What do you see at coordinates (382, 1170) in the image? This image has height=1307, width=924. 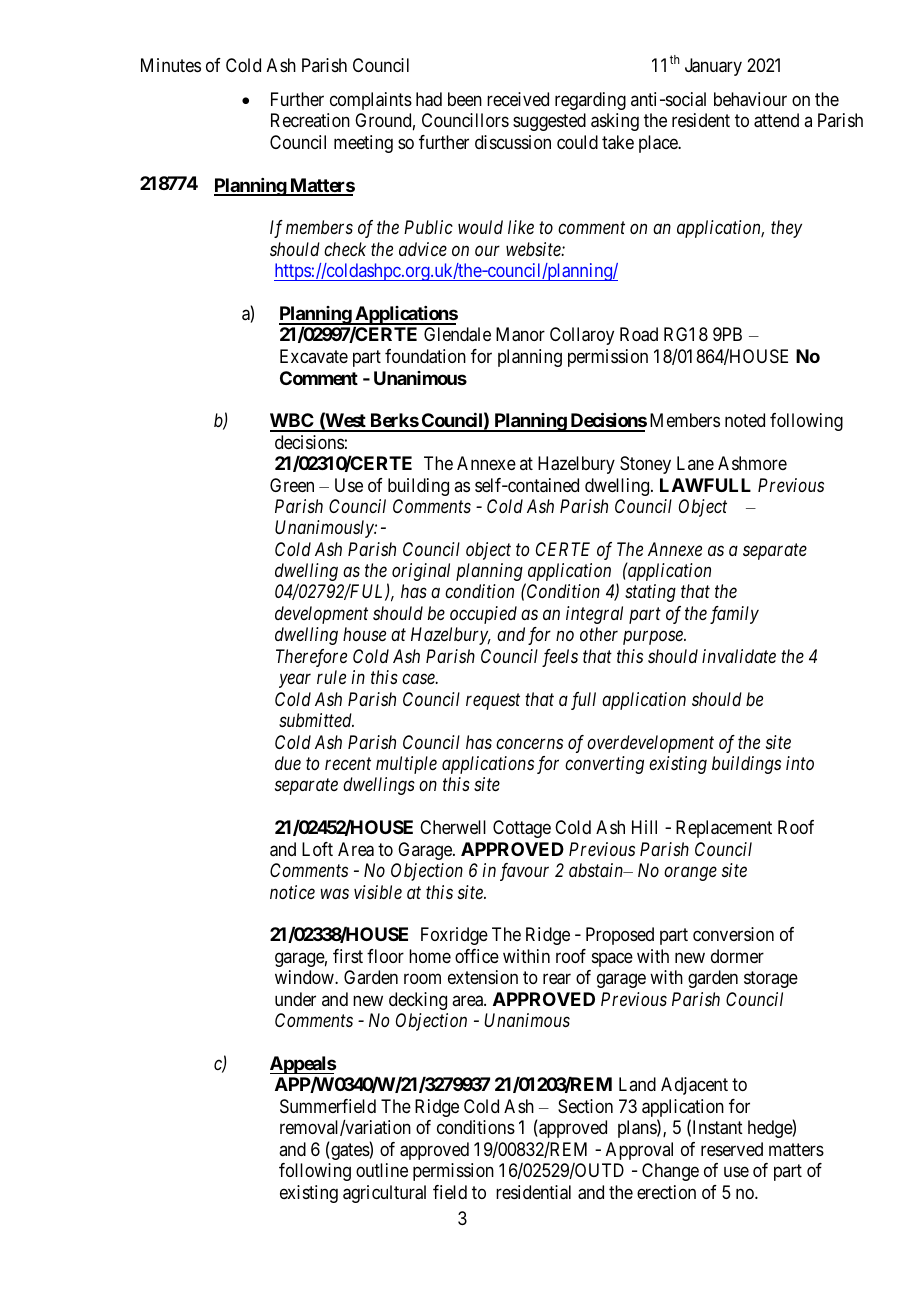 I see `outline` at bounding box center [382, 1170].
